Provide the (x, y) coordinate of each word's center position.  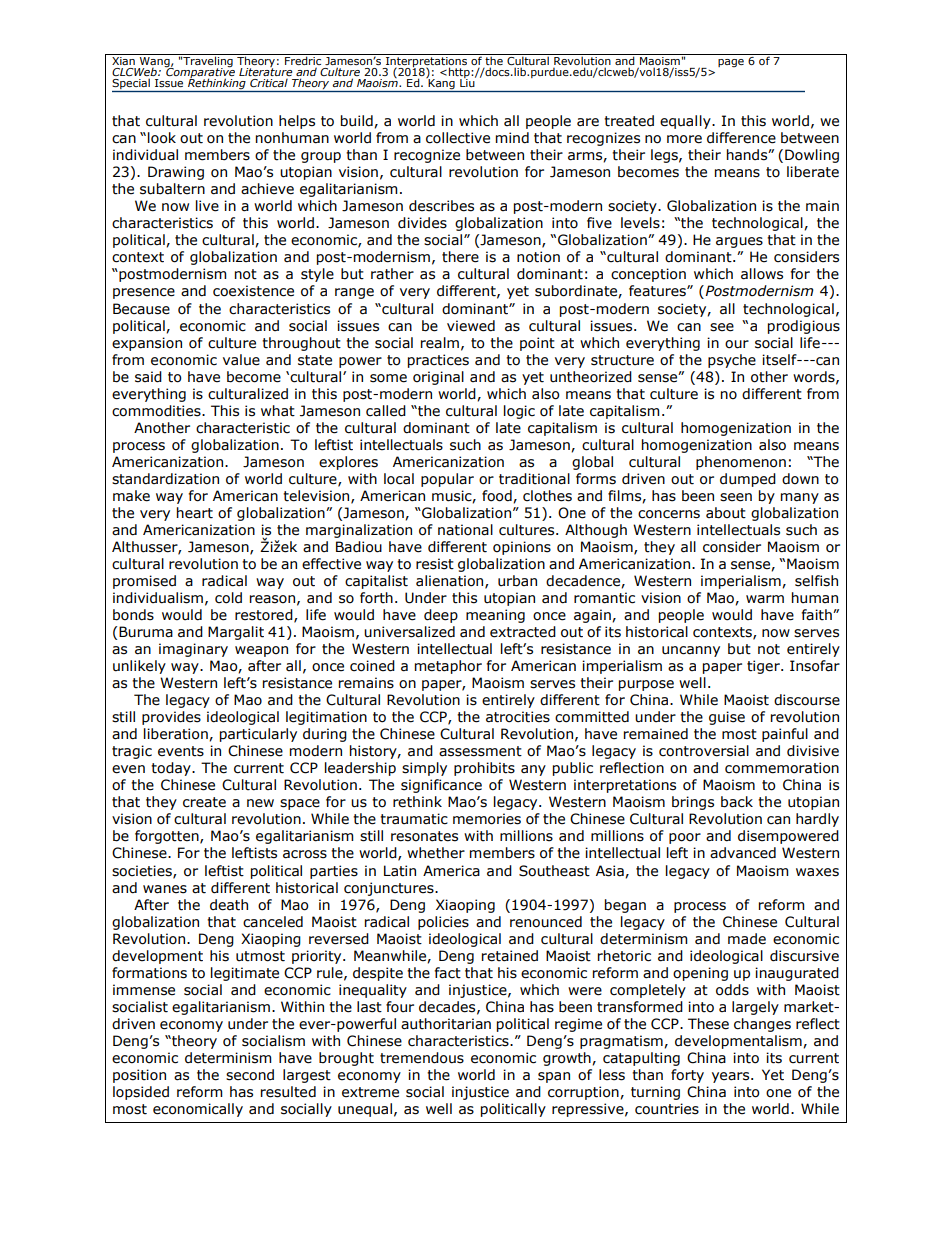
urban (517, 581)
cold (228, 598)
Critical (269, 83)
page (731, 63)
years (732, 1077)
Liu (468, 81)
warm (765, 599)
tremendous (422, 1058)
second (250, 1075)
